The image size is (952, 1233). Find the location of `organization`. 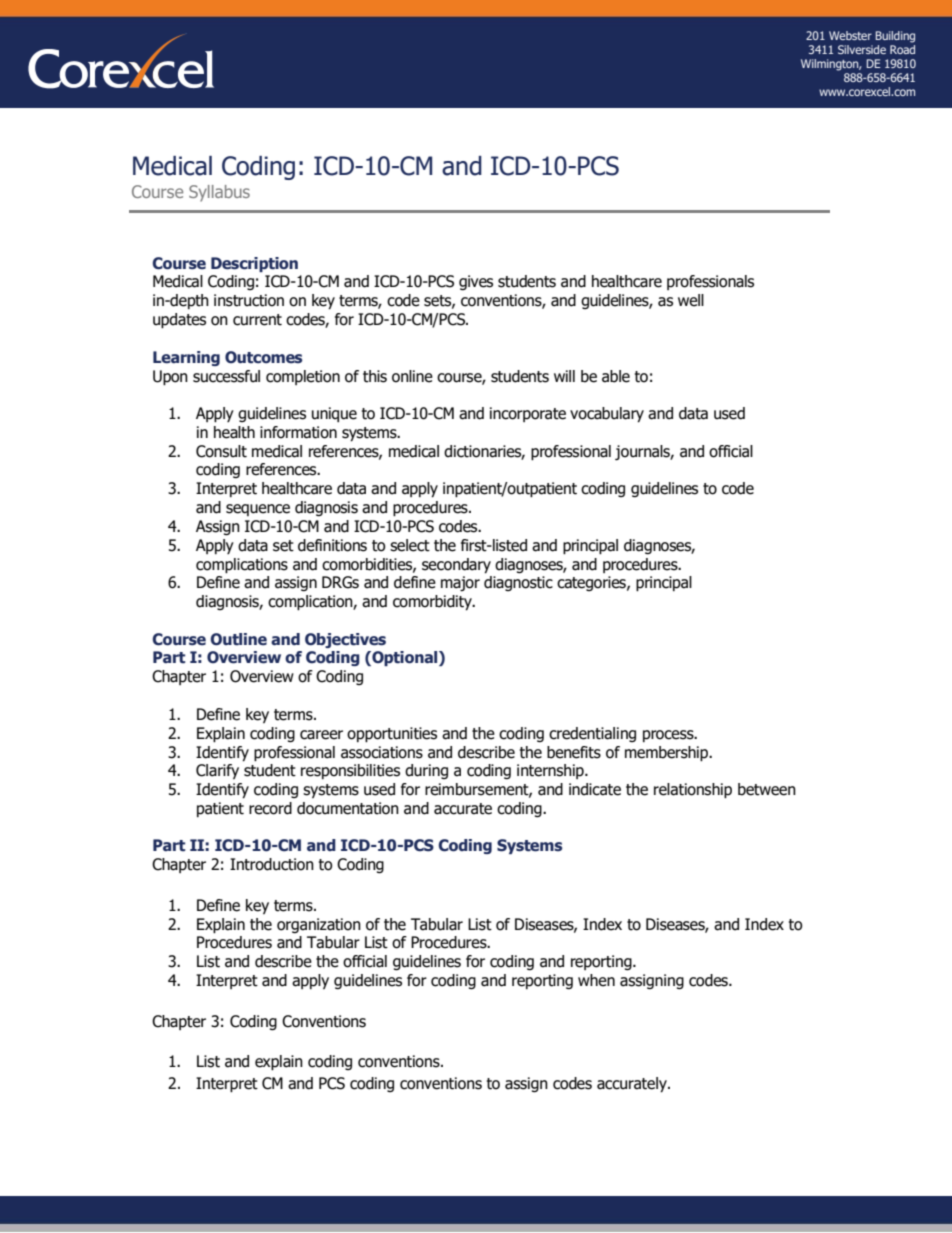

organization is located at coordinates (319, 925).
